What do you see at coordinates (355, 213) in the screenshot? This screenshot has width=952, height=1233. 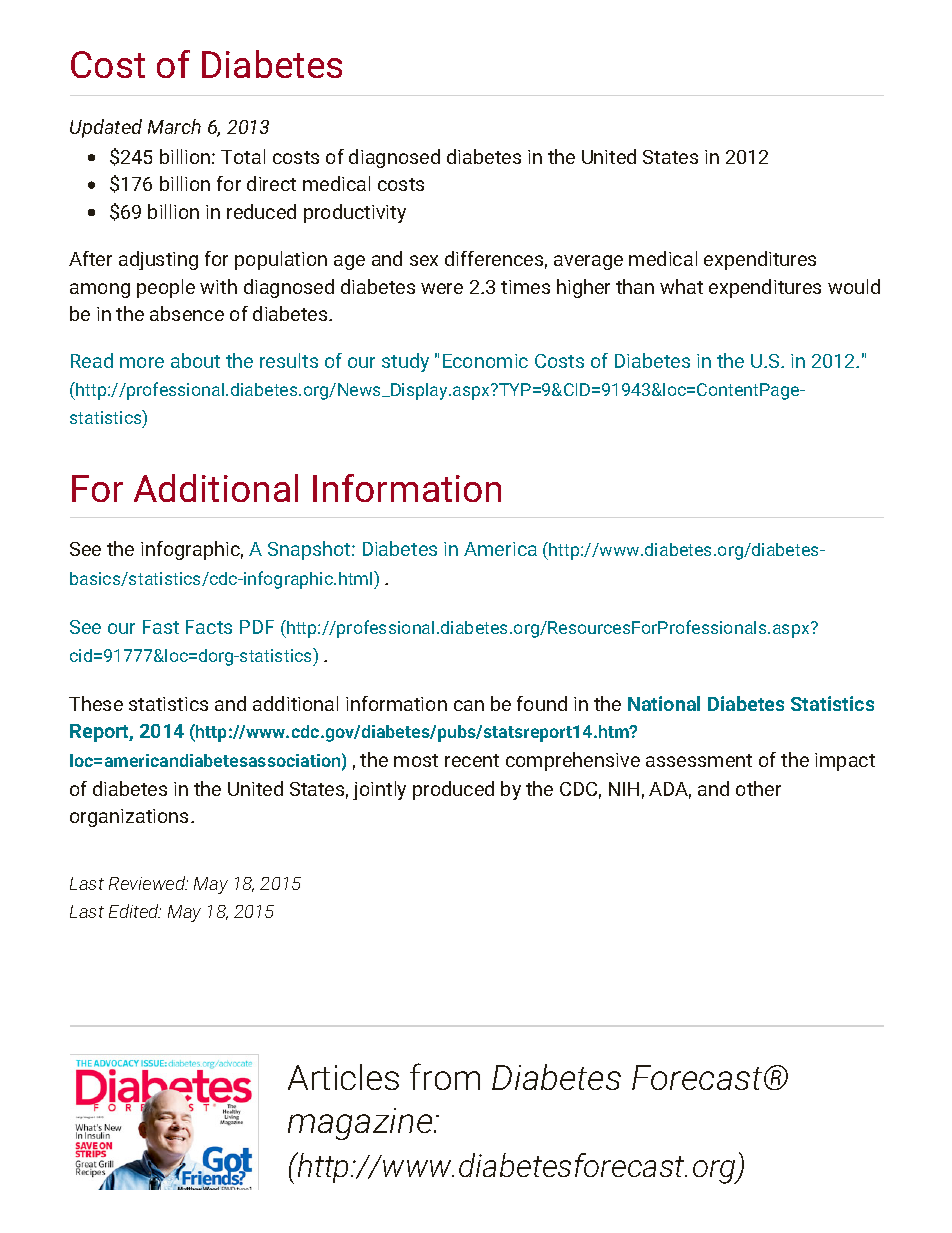 I see `productivity` at bounding box center [355, 213].
